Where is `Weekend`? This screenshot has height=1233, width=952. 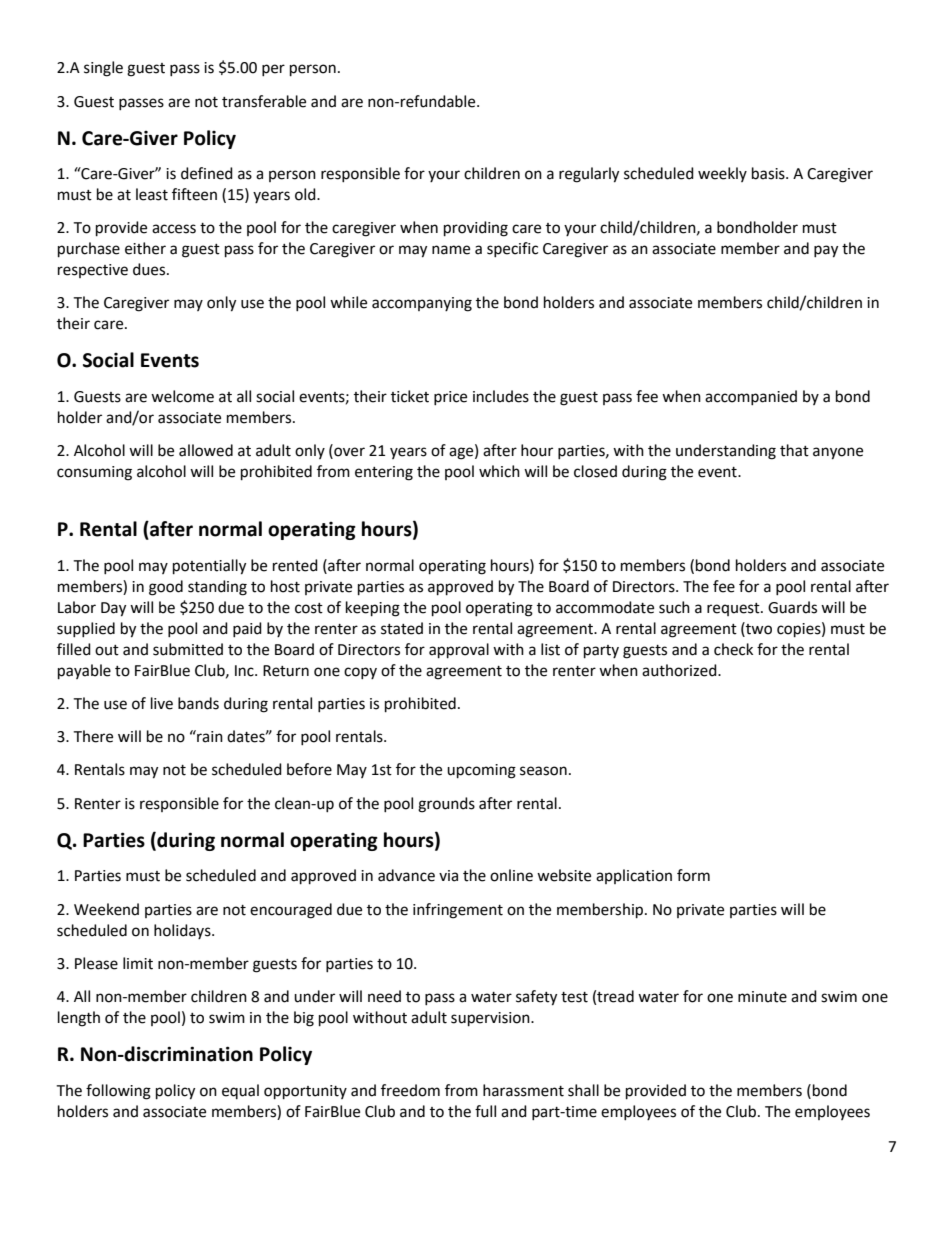
Weekend is located at coordinates (106, 909).
